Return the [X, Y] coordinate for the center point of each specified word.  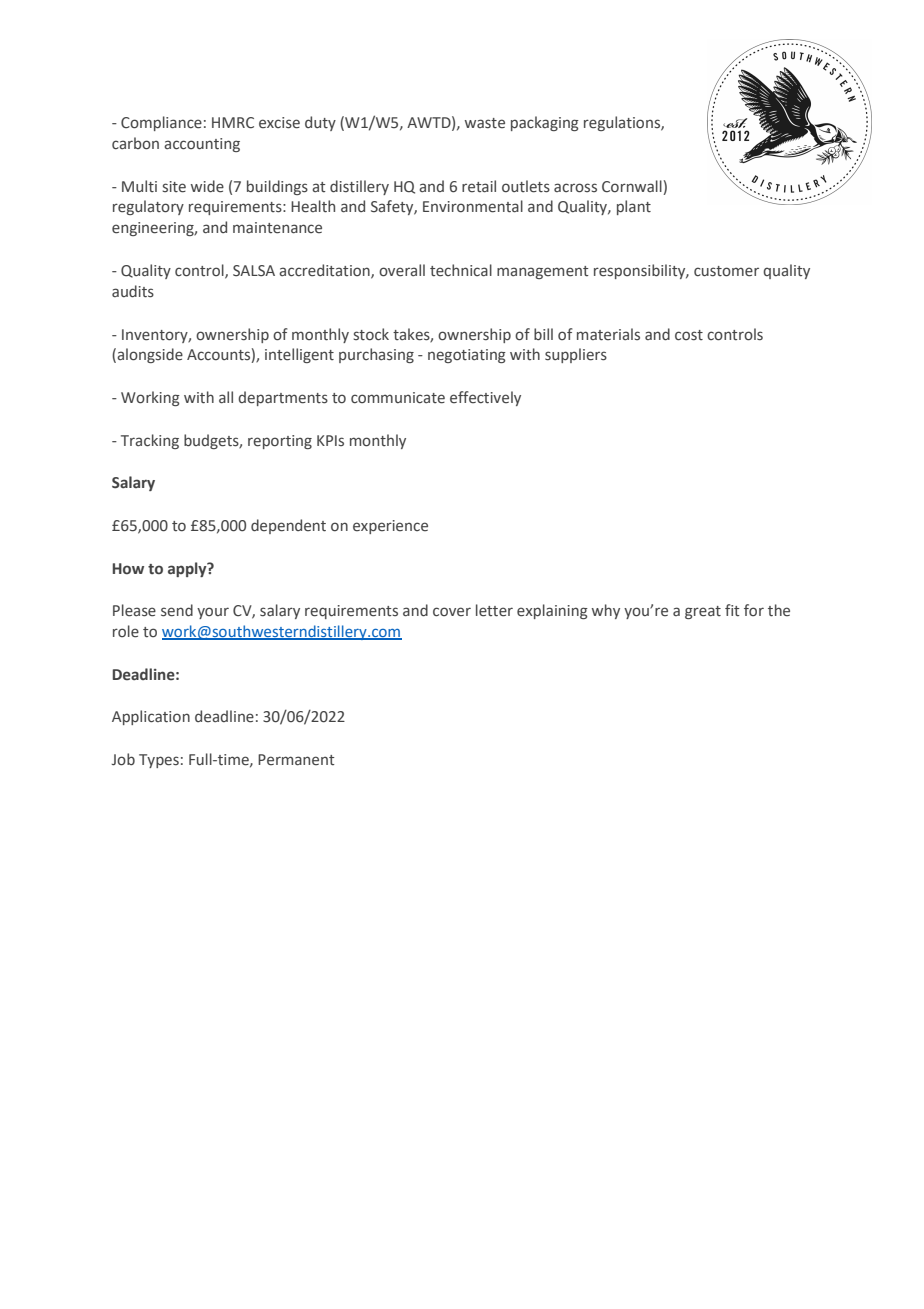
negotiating [467, 356]
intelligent [299, 355]
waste [485, 123]
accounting [202, 145]
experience [390, 527]
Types [159, 761]
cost [689, 335]
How [128, 569]
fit [732, 610]
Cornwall [632, 186]
